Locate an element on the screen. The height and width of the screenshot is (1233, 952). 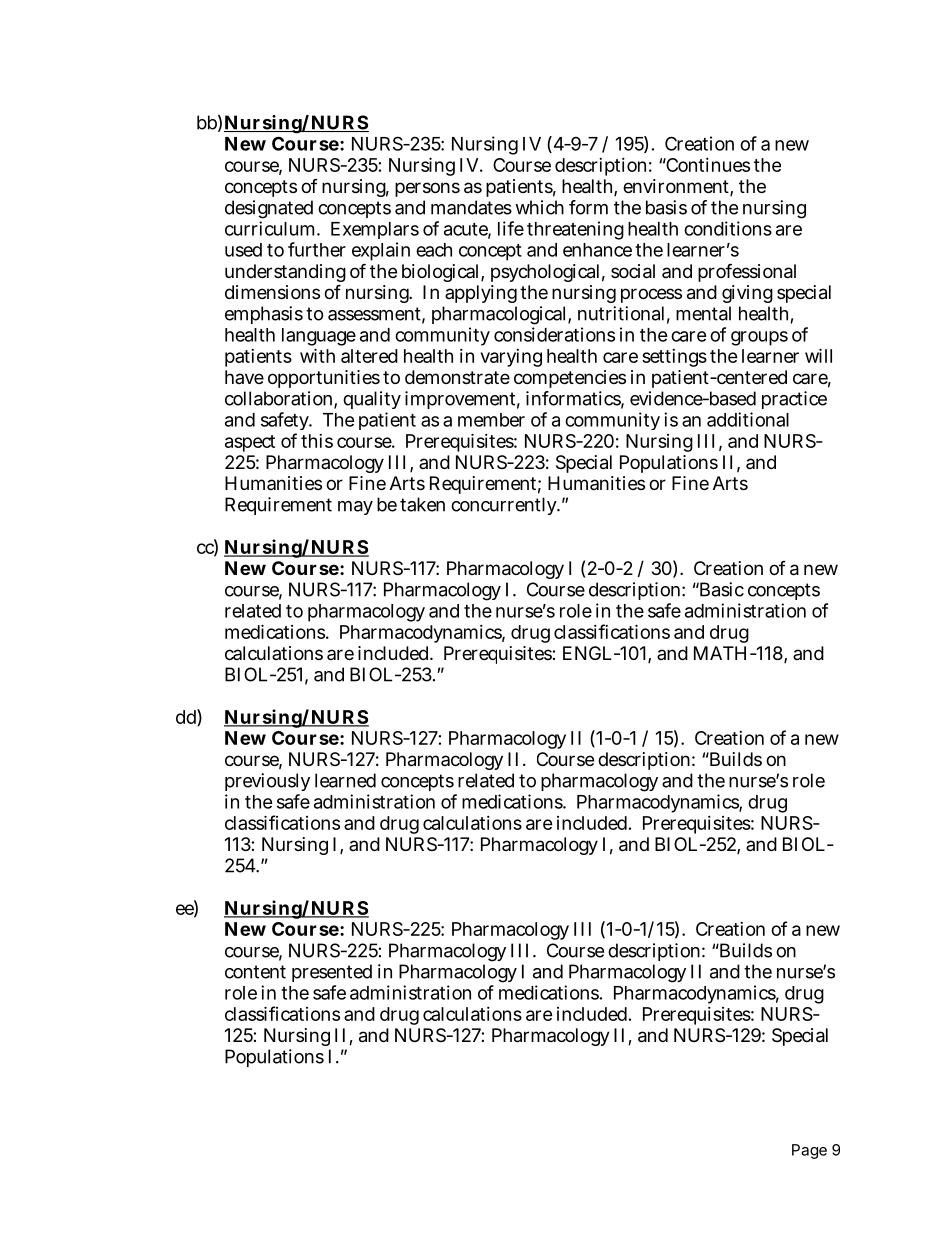
practice is located at coordinates (794, 400).
